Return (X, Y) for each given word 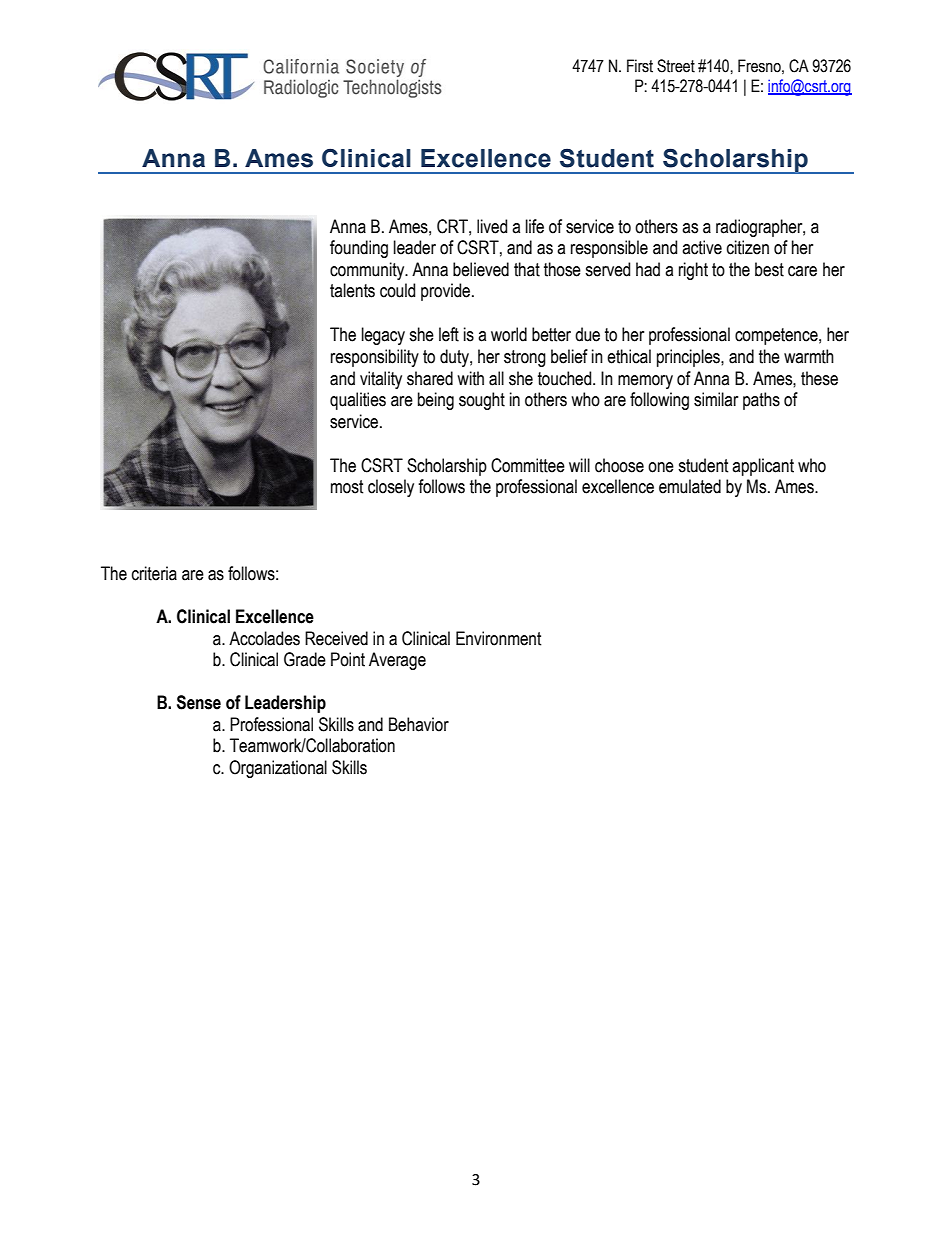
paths (761, 401)
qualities (358, 401)
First (640, 66)
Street (676, 66)
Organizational (278, 769)
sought (482, 401)
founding (359, 249)
